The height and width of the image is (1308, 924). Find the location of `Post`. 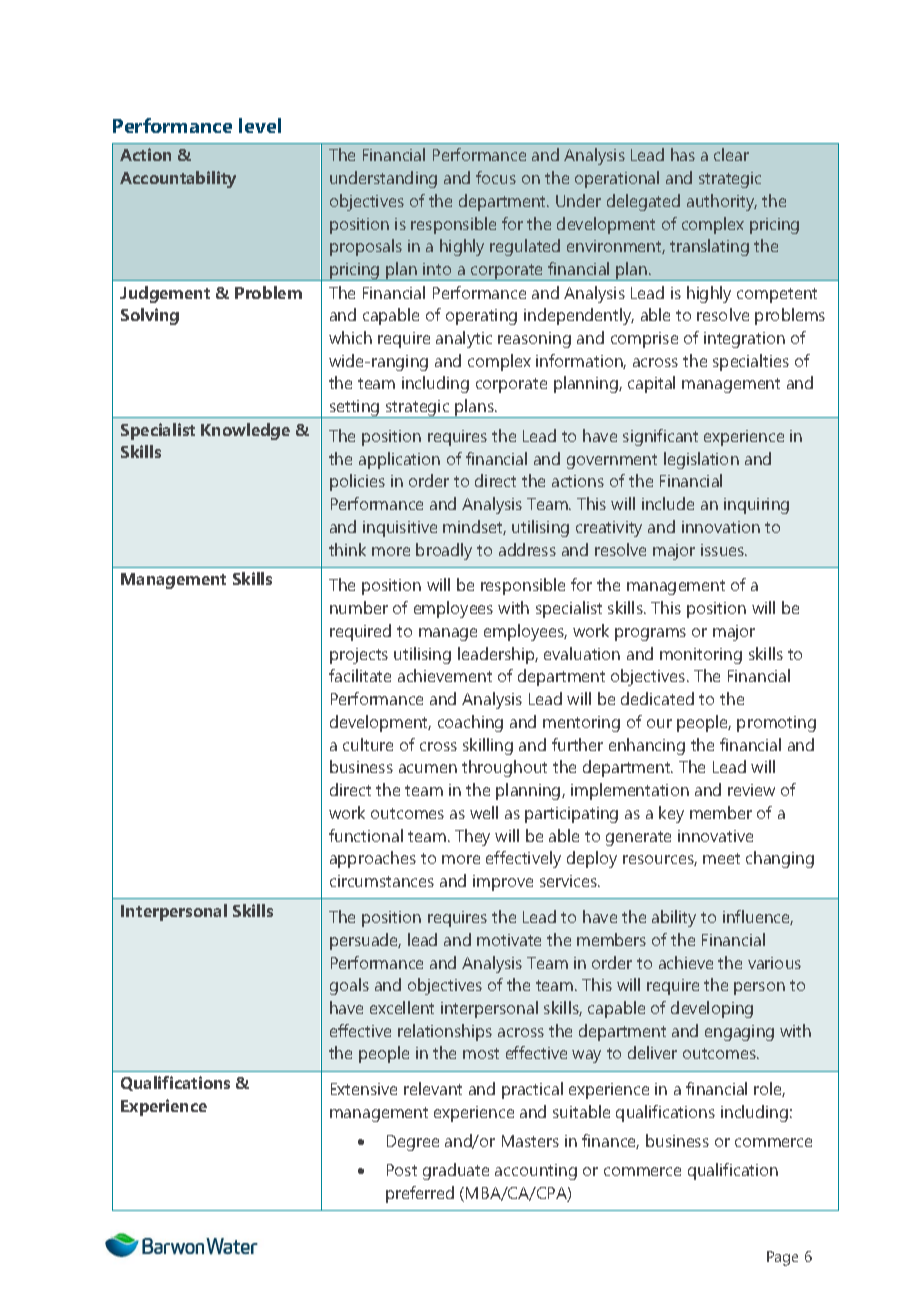

Post is located at coordinates (402, 1170).
